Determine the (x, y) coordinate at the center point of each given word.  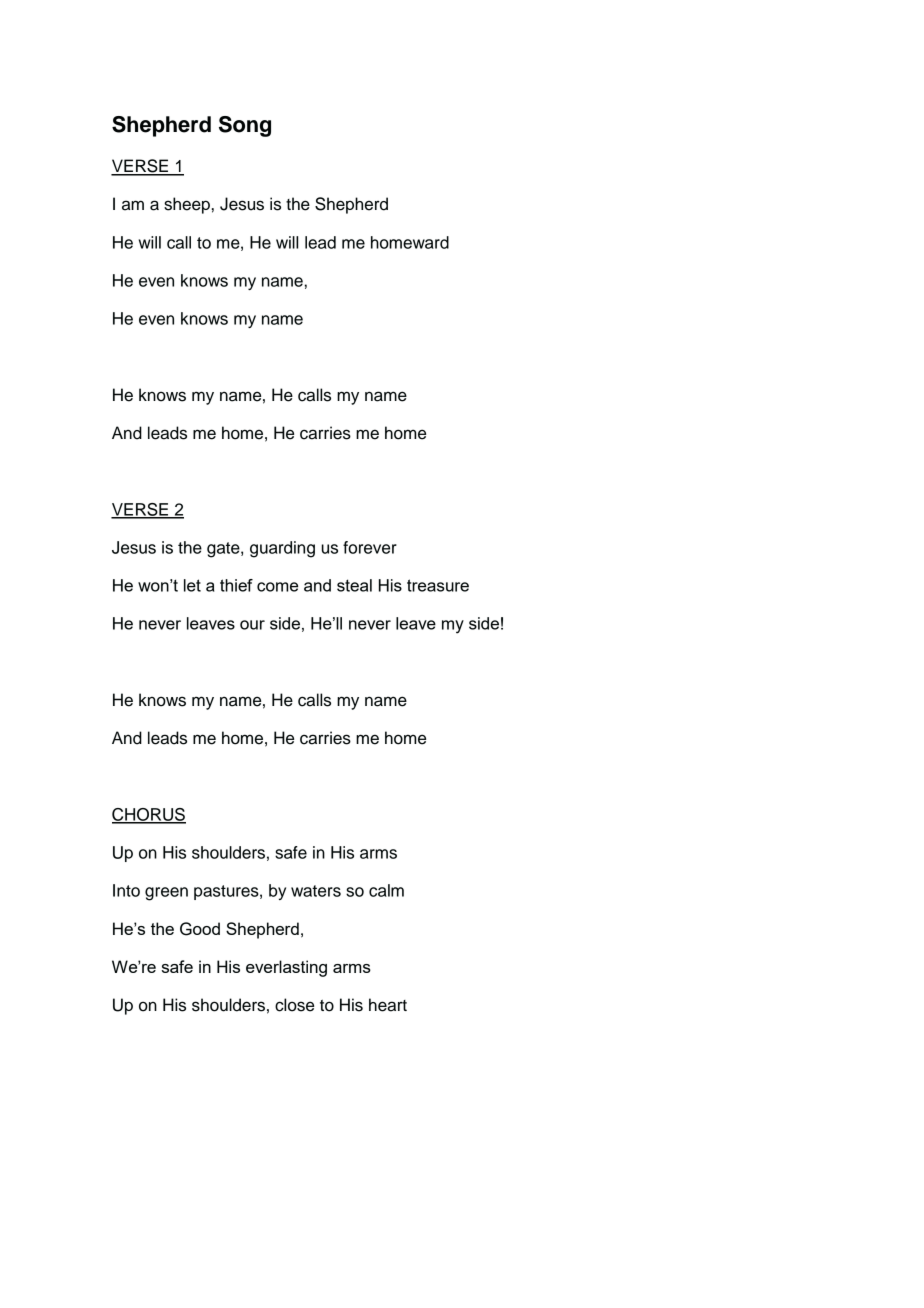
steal (354, 585)
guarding (282, 549)
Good (200, 929)
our (252, 625)
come (277, 587)
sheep (187, 205)
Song (245, 126)
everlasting (286, 968)
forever (370, 547)
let (192, 585)
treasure (438, 585)
